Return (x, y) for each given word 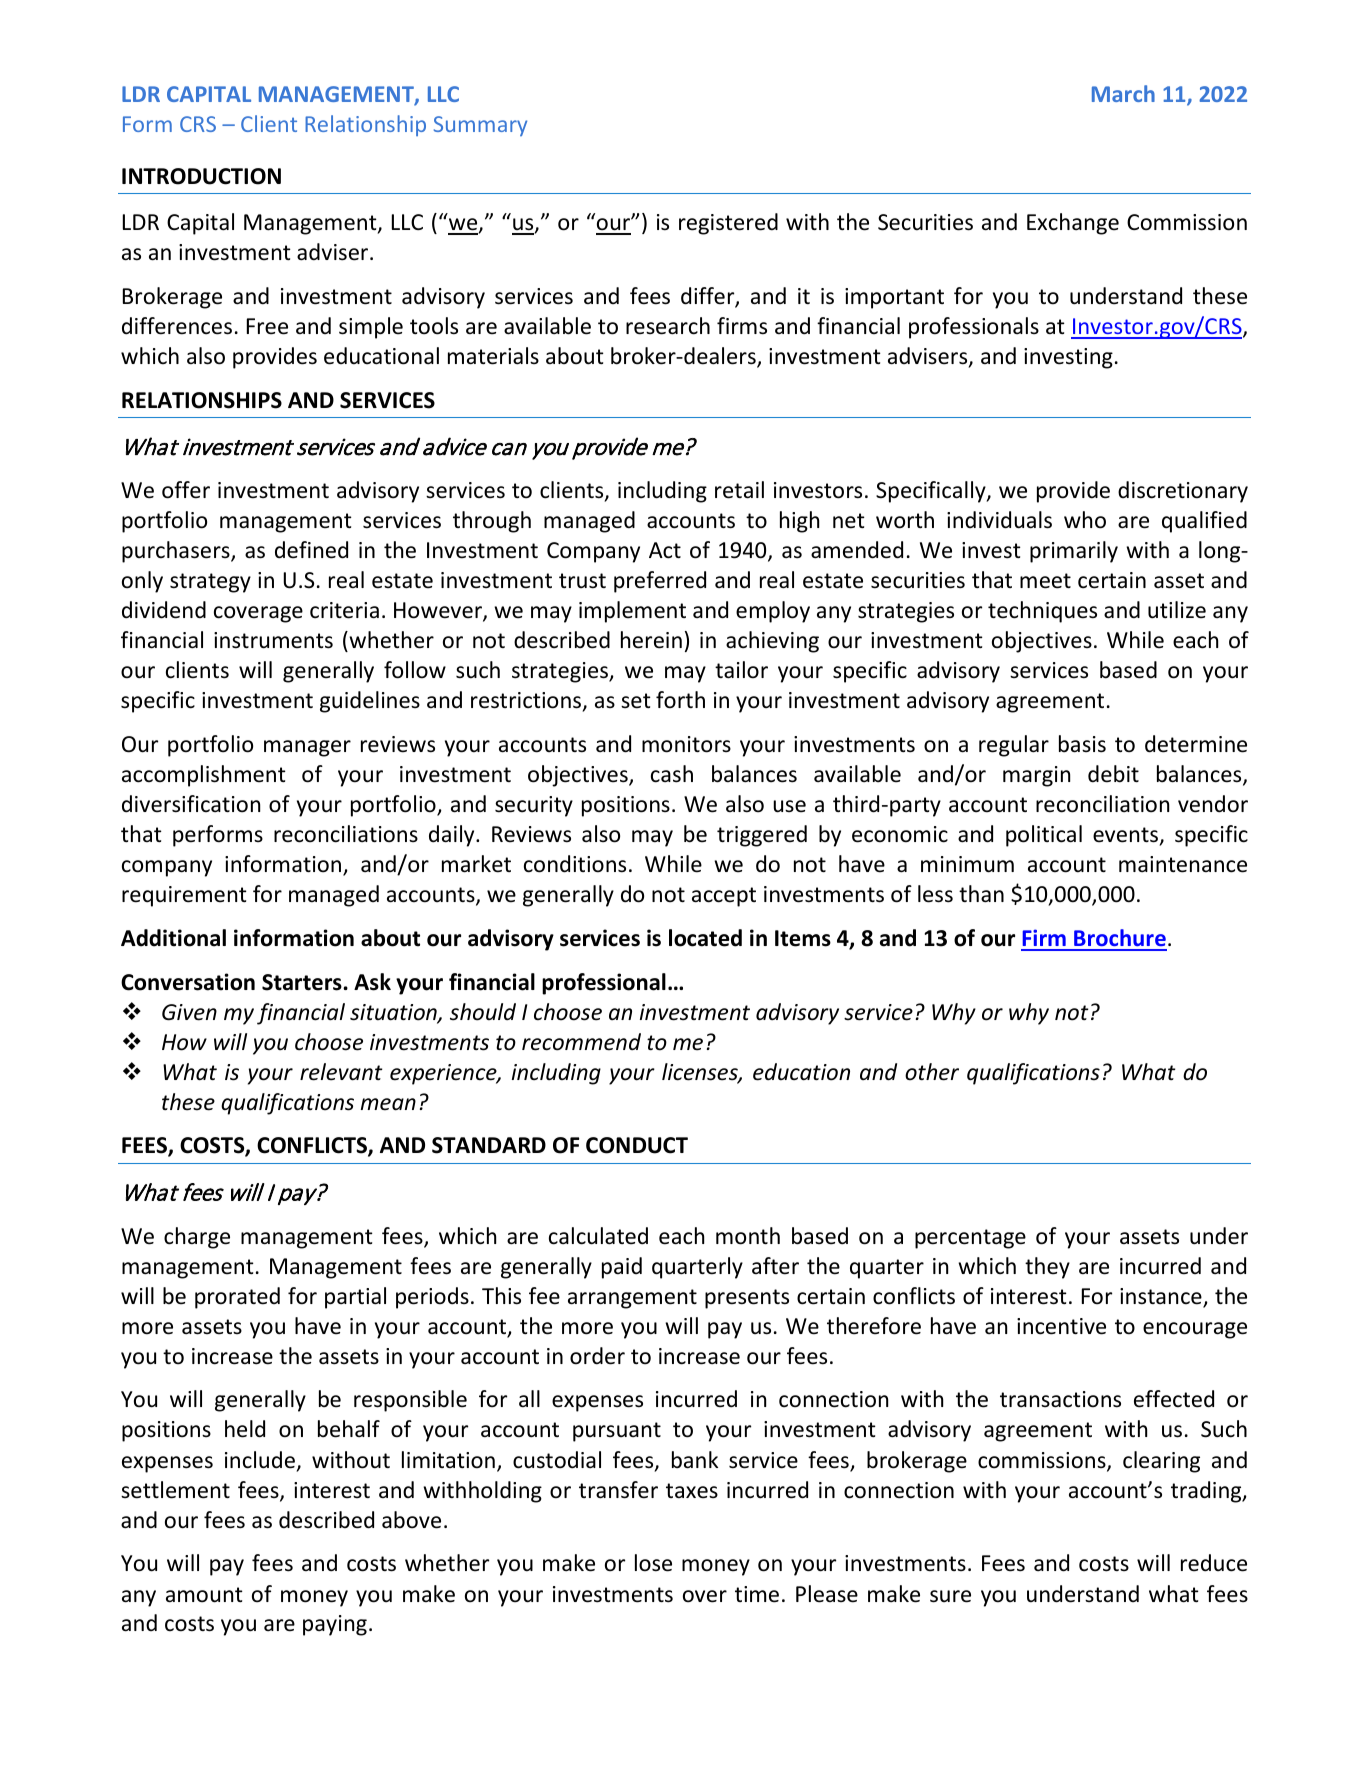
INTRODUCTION (201, 176)
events (1127, 836)
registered (728, 224)
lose (653, 1563)
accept (724, 897)
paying (335, 1625)
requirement (184, 896)
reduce (1214, 1563)
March (1123, 93)
